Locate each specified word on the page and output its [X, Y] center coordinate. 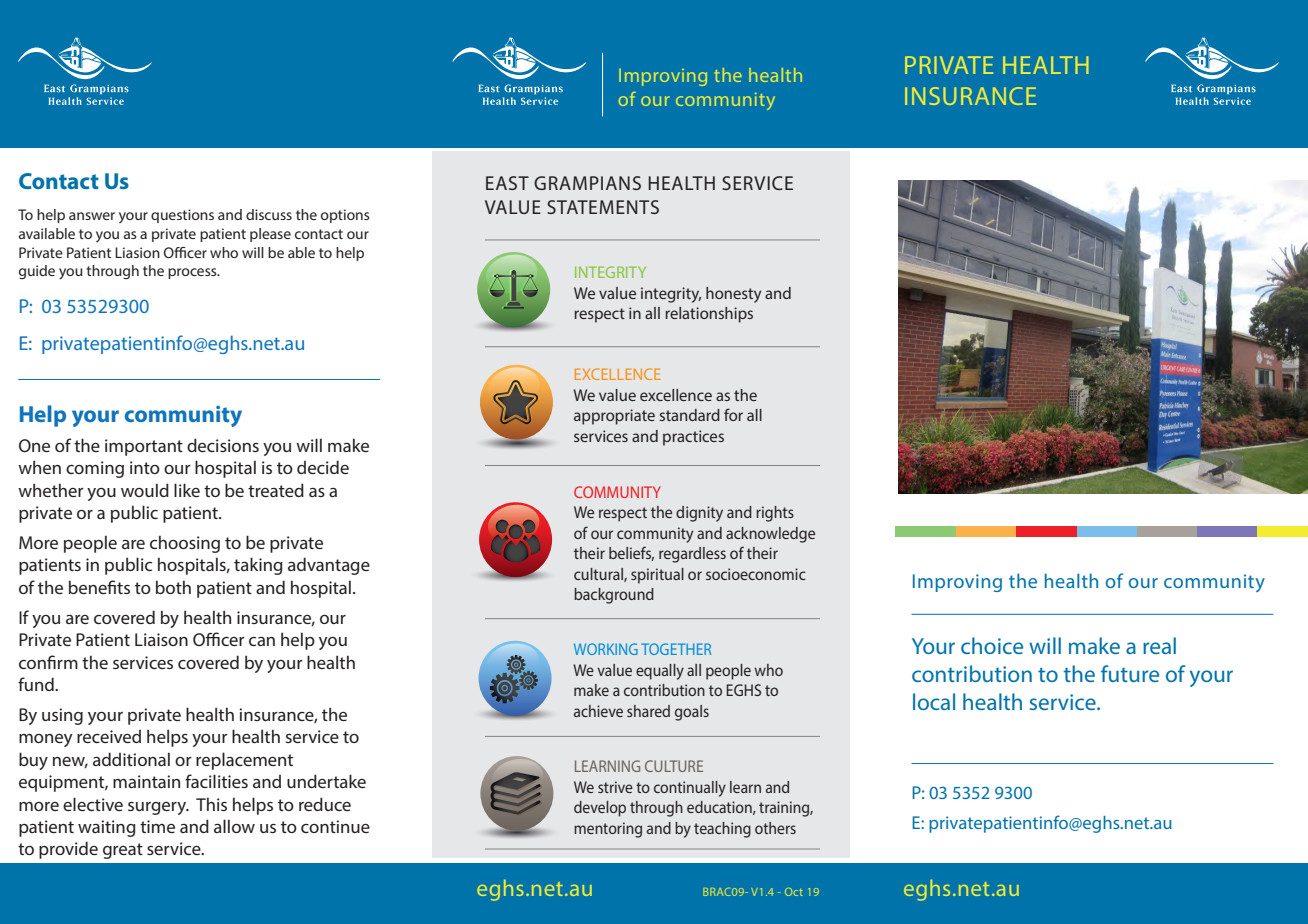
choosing [185, 544]
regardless [692, 555]
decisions [223, 445]
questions [182, 216]
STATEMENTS [603, 207]
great [123, 851]
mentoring [608, 830]
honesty [733, 295]
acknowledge [770, 535]
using [62, 716]
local [934, 701]
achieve [598, 711]
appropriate [614, 417]
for [733, 414]
